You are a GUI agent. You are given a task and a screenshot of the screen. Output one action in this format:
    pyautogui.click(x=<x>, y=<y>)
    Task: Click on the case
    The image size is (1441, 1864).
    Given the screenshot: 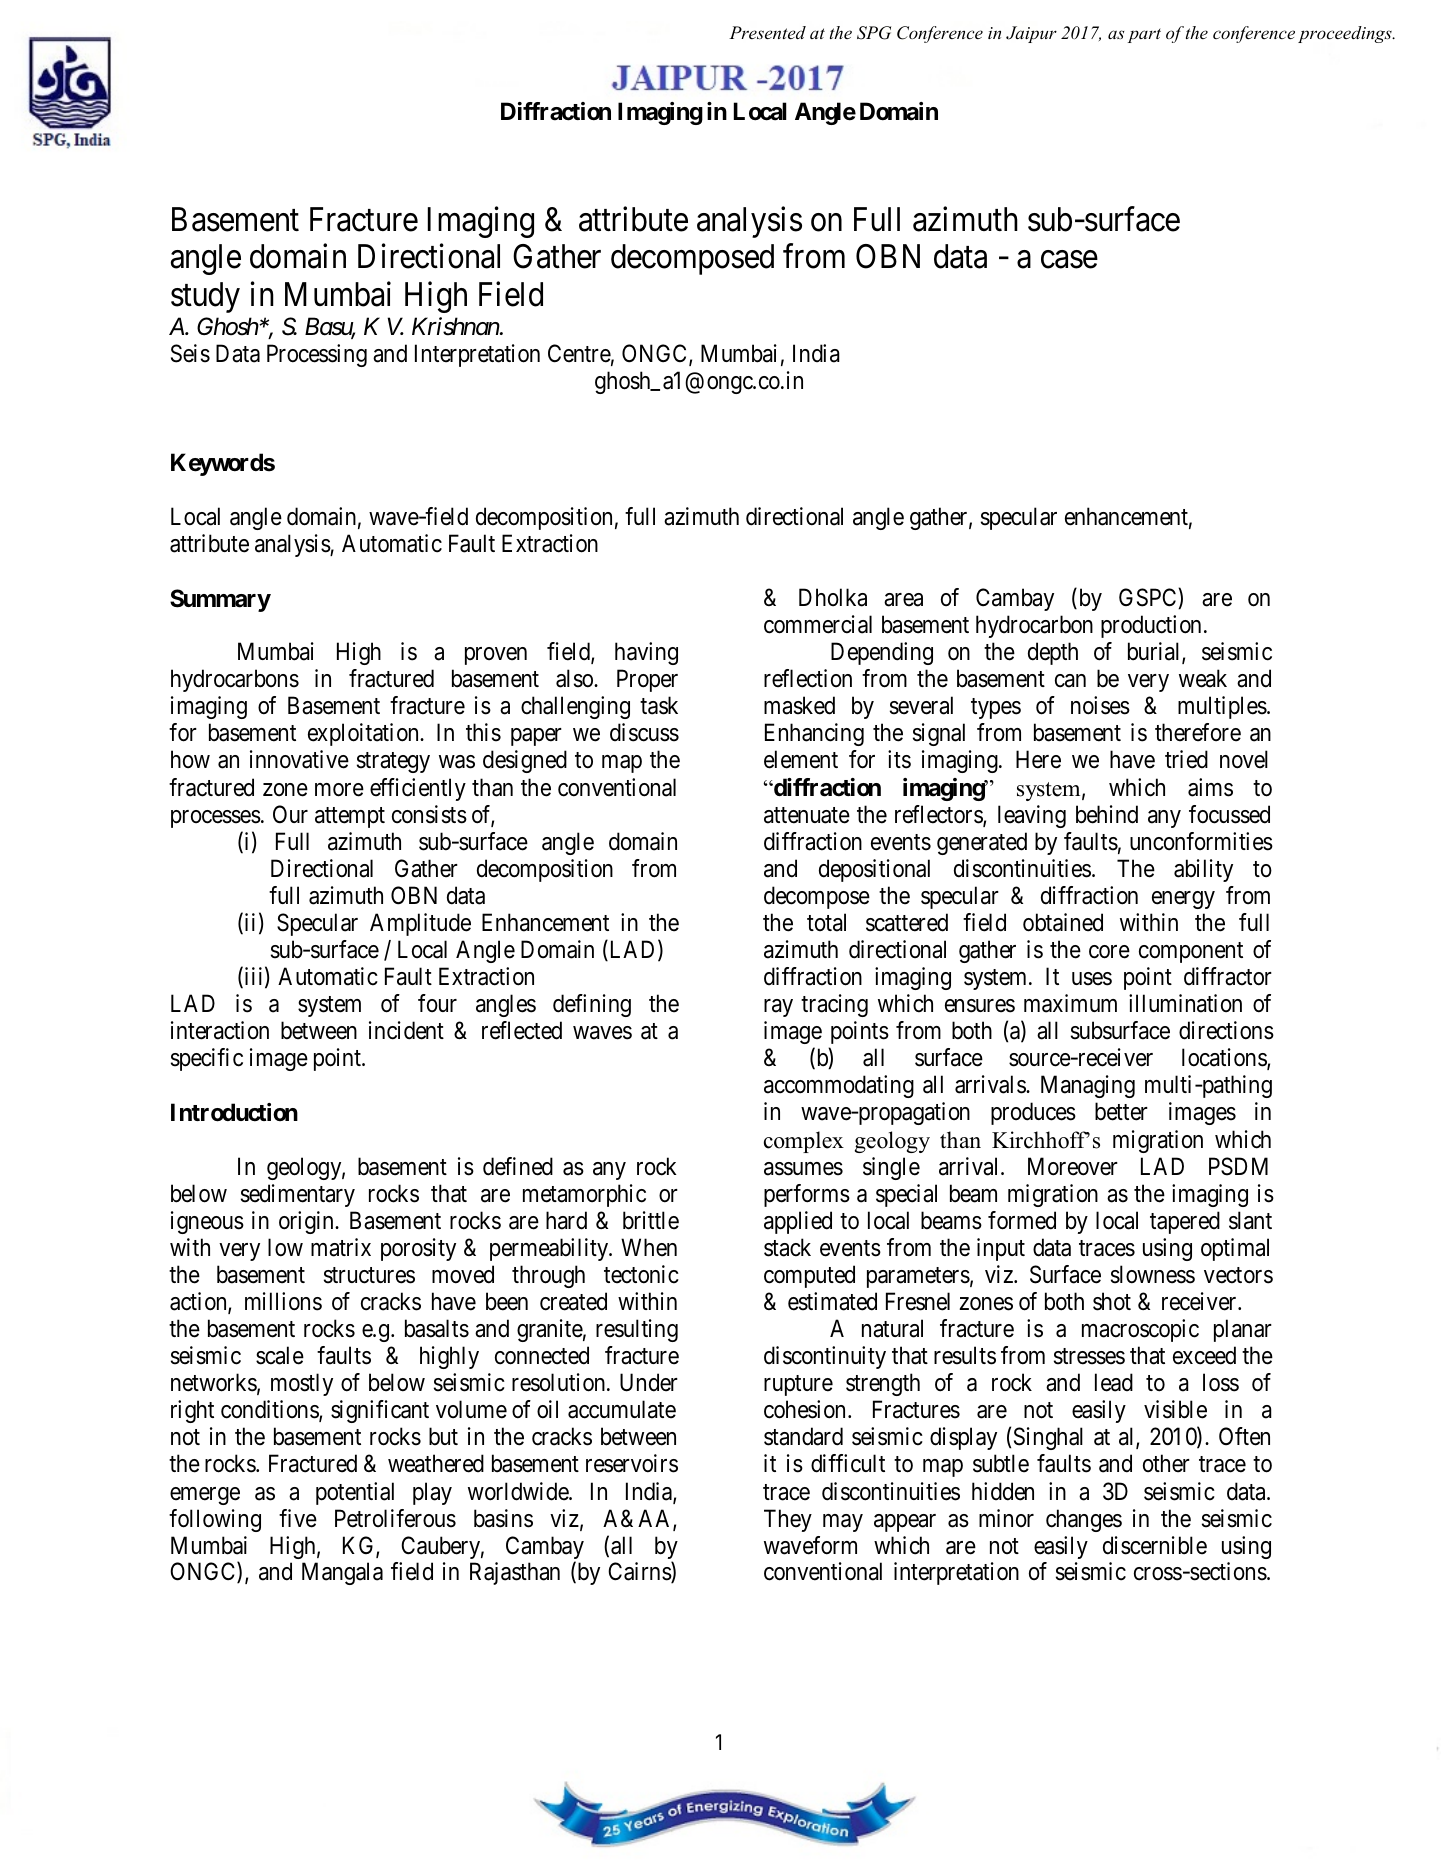 What is the action you would take?
    pyautogui.click(x=1069, y=260)
